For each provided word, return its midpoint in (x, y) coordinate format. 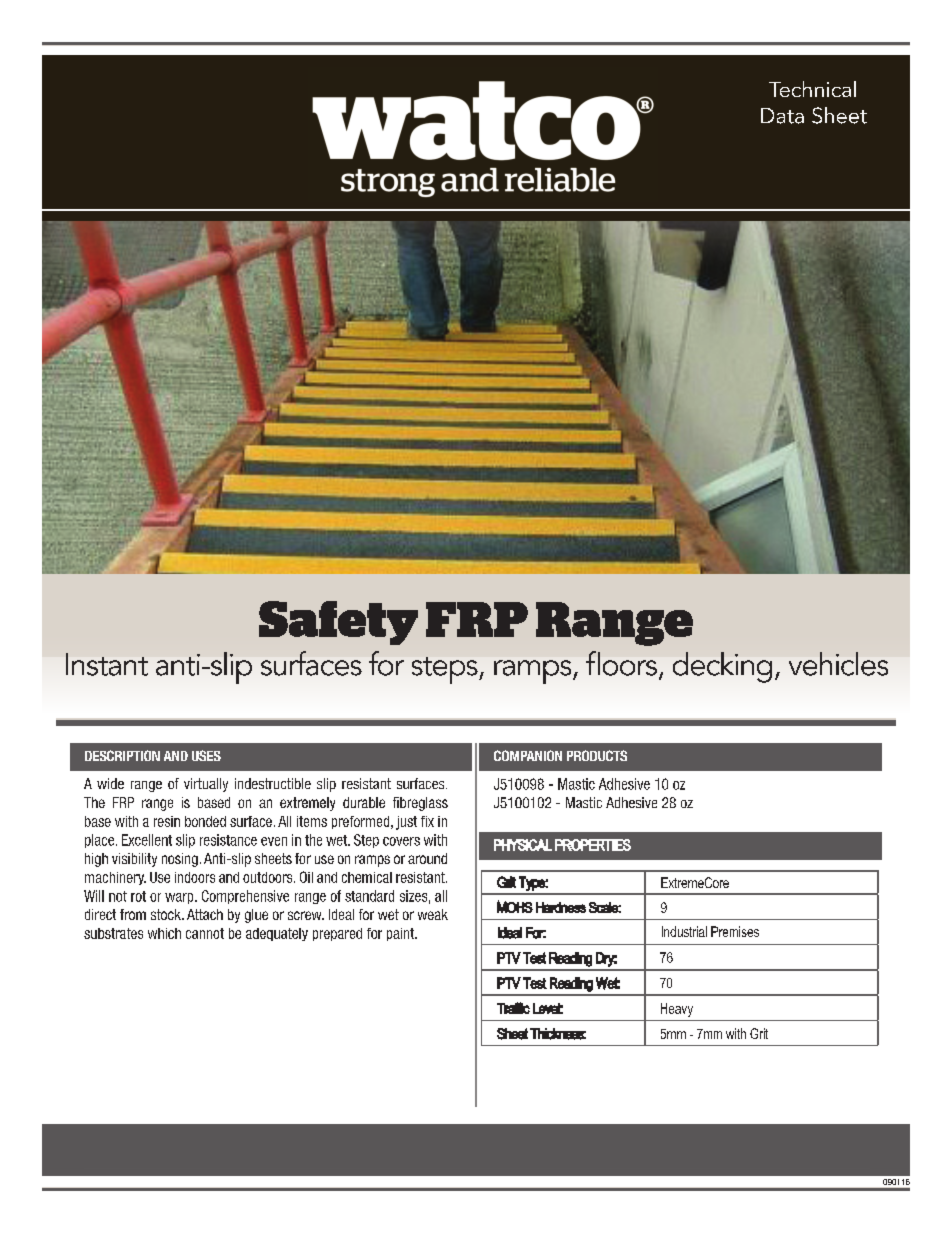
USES (206, 755)
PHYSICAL (523, 845)
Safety (338, 623)
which (164, 933)
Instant (107, 664)
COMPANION (528, 755)
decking (722, 667)
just (406, 823)
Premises (735, 931)
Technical (812, 89)
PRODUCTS (597, 755)
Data (782, 116)
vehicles (838, 664)
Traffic (513, 1008)
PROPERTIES (593, 845)
